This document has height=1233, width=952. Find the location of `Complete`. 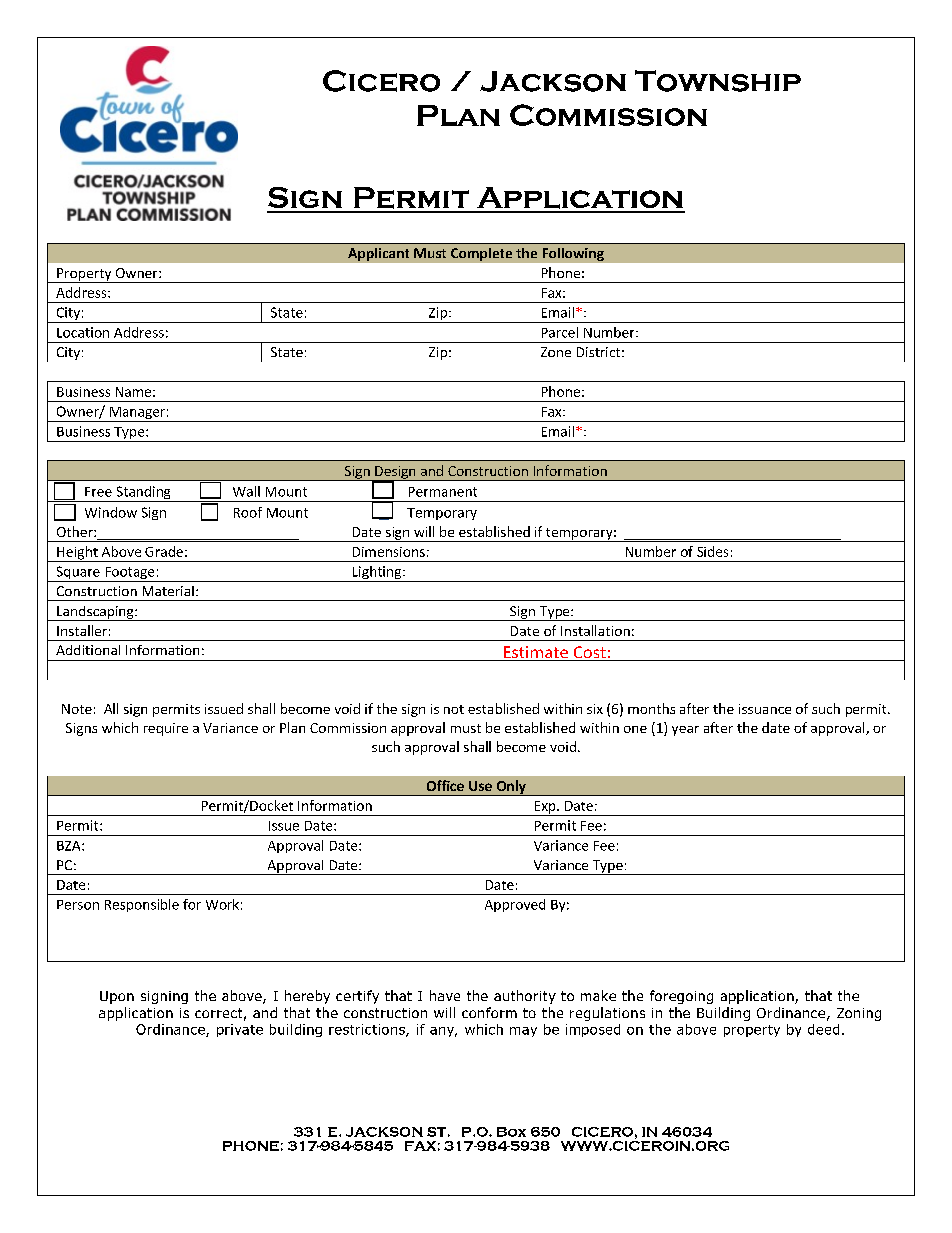

Complete is located at coordinates (481, 254).
